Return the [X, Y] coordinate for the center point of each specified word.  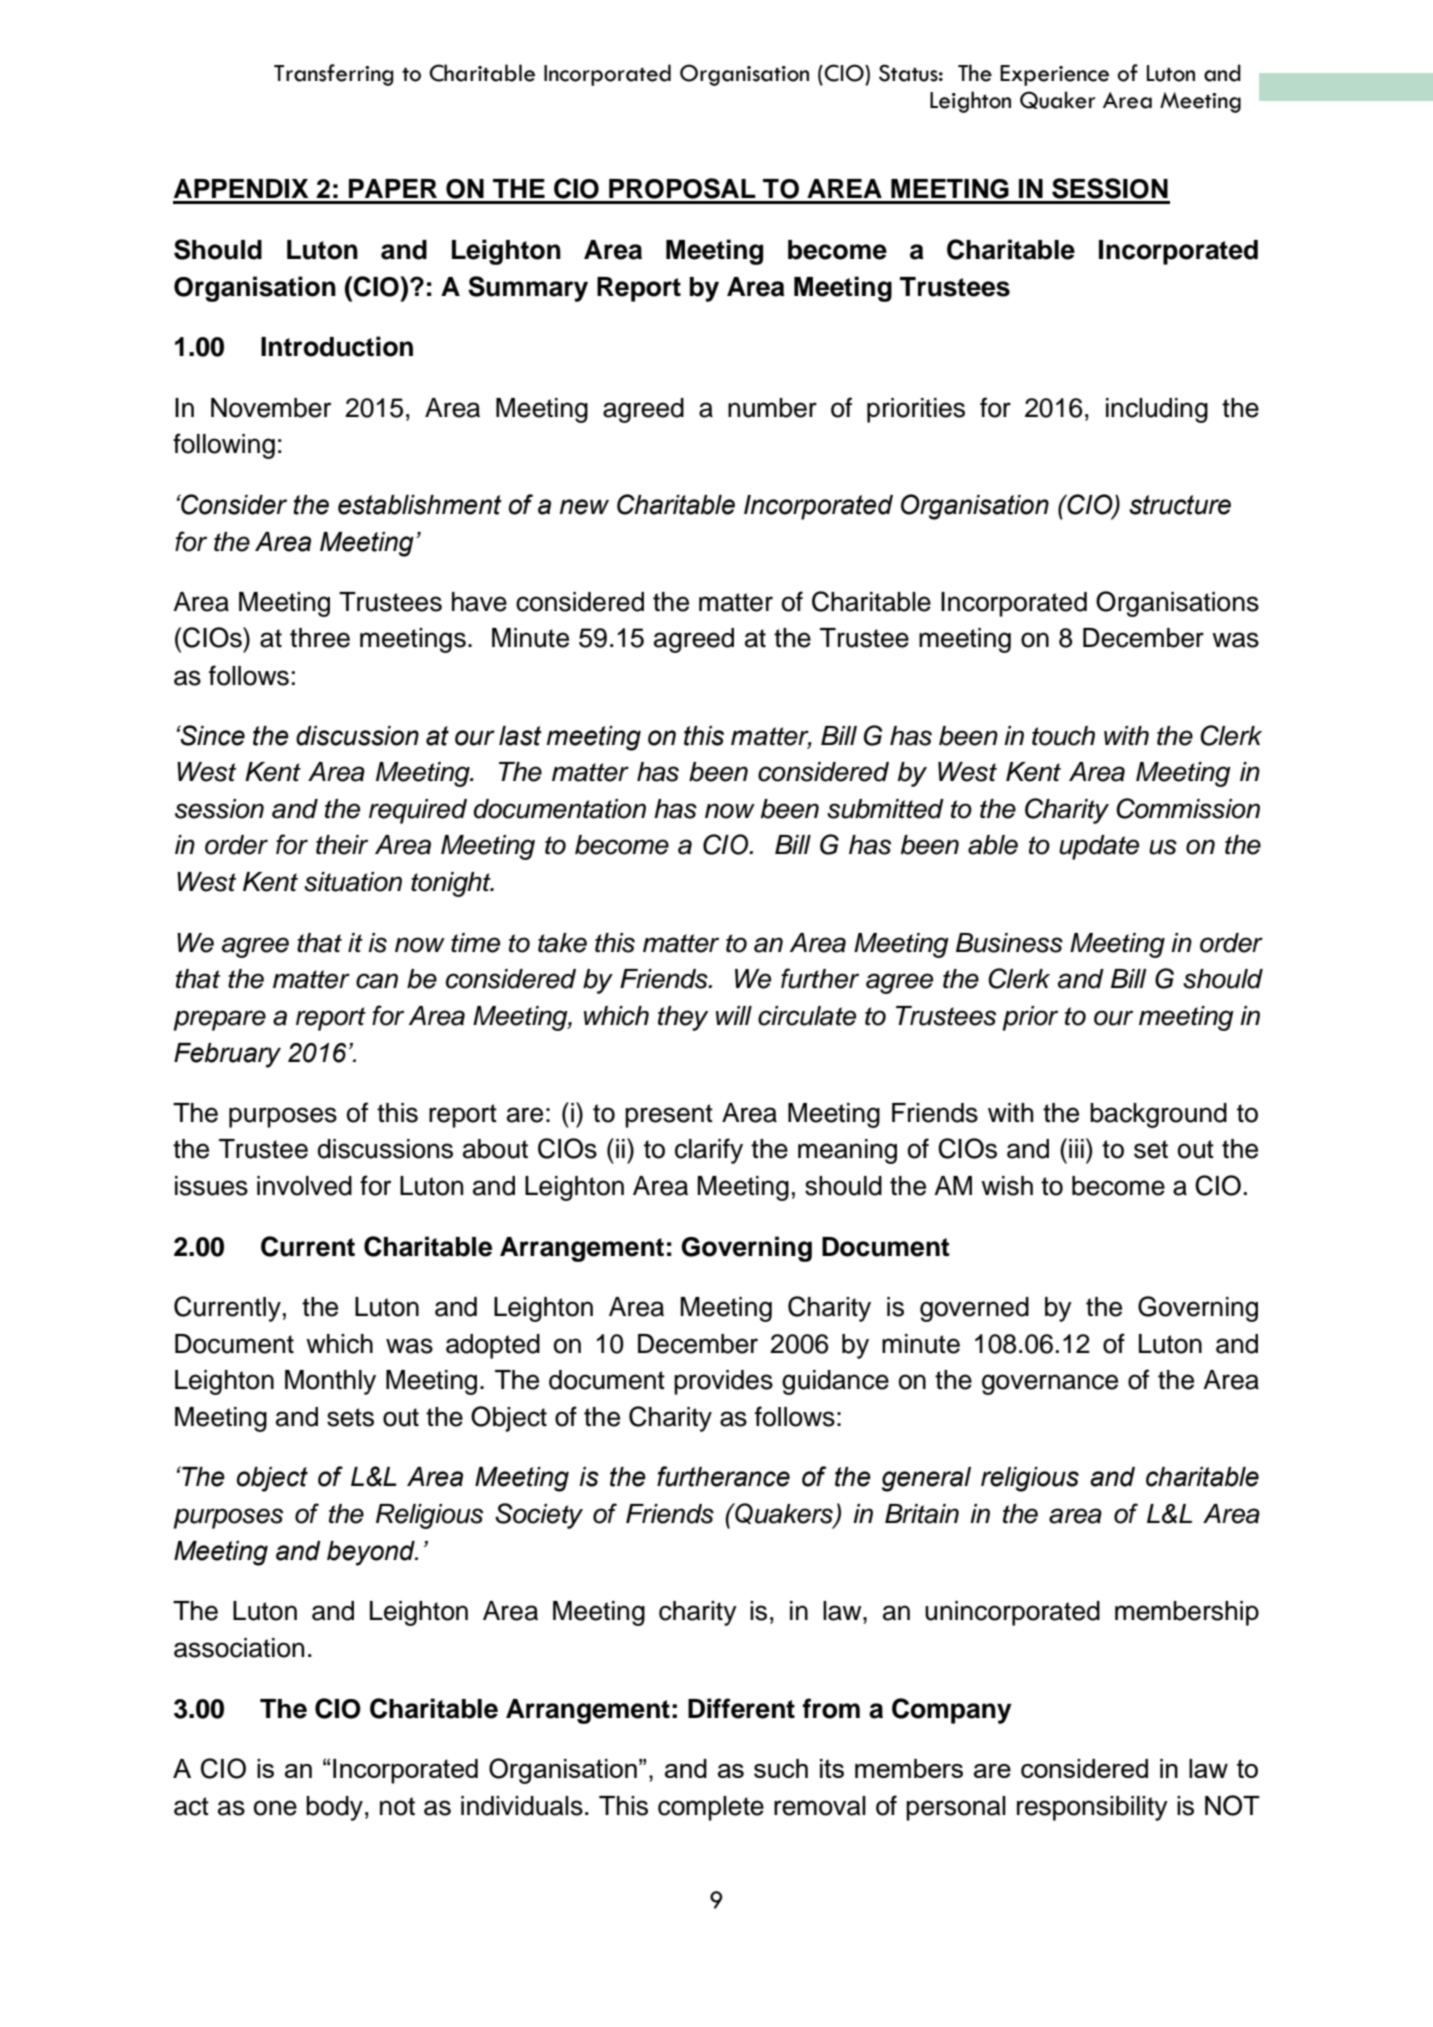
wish [1007, 1186]
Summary [528, 289]
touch [1063, 736]
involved [304, 1186]
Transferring [334, 75]
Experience [1054, 75]
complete [711, 1808]
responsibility [1092, 1808]
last [520, 736]
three [320, 638]
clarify [709, 1151]
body [334, 1808]
